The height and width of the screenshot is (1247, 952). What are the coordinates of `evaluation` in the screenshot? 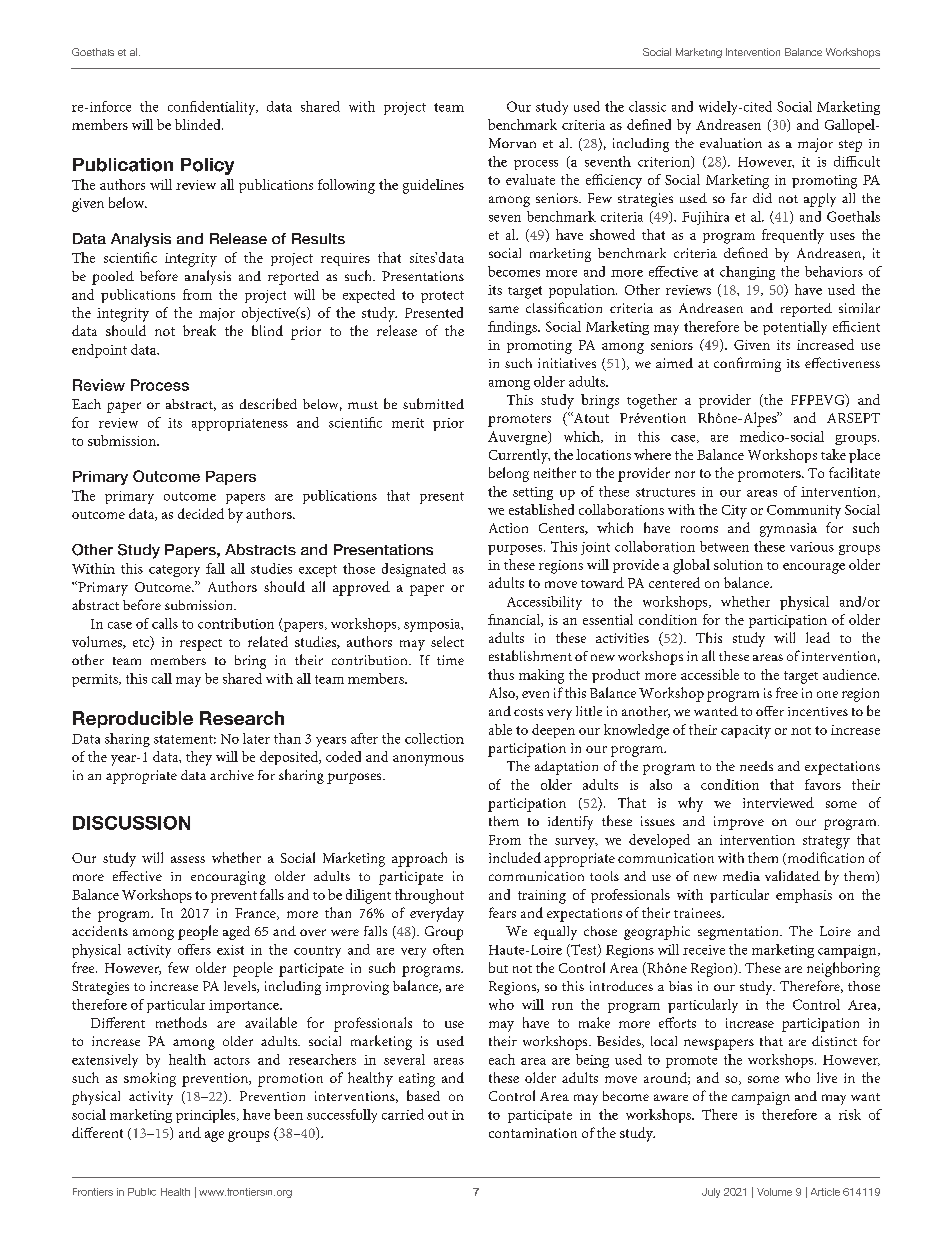 It's located at (731, 143).
